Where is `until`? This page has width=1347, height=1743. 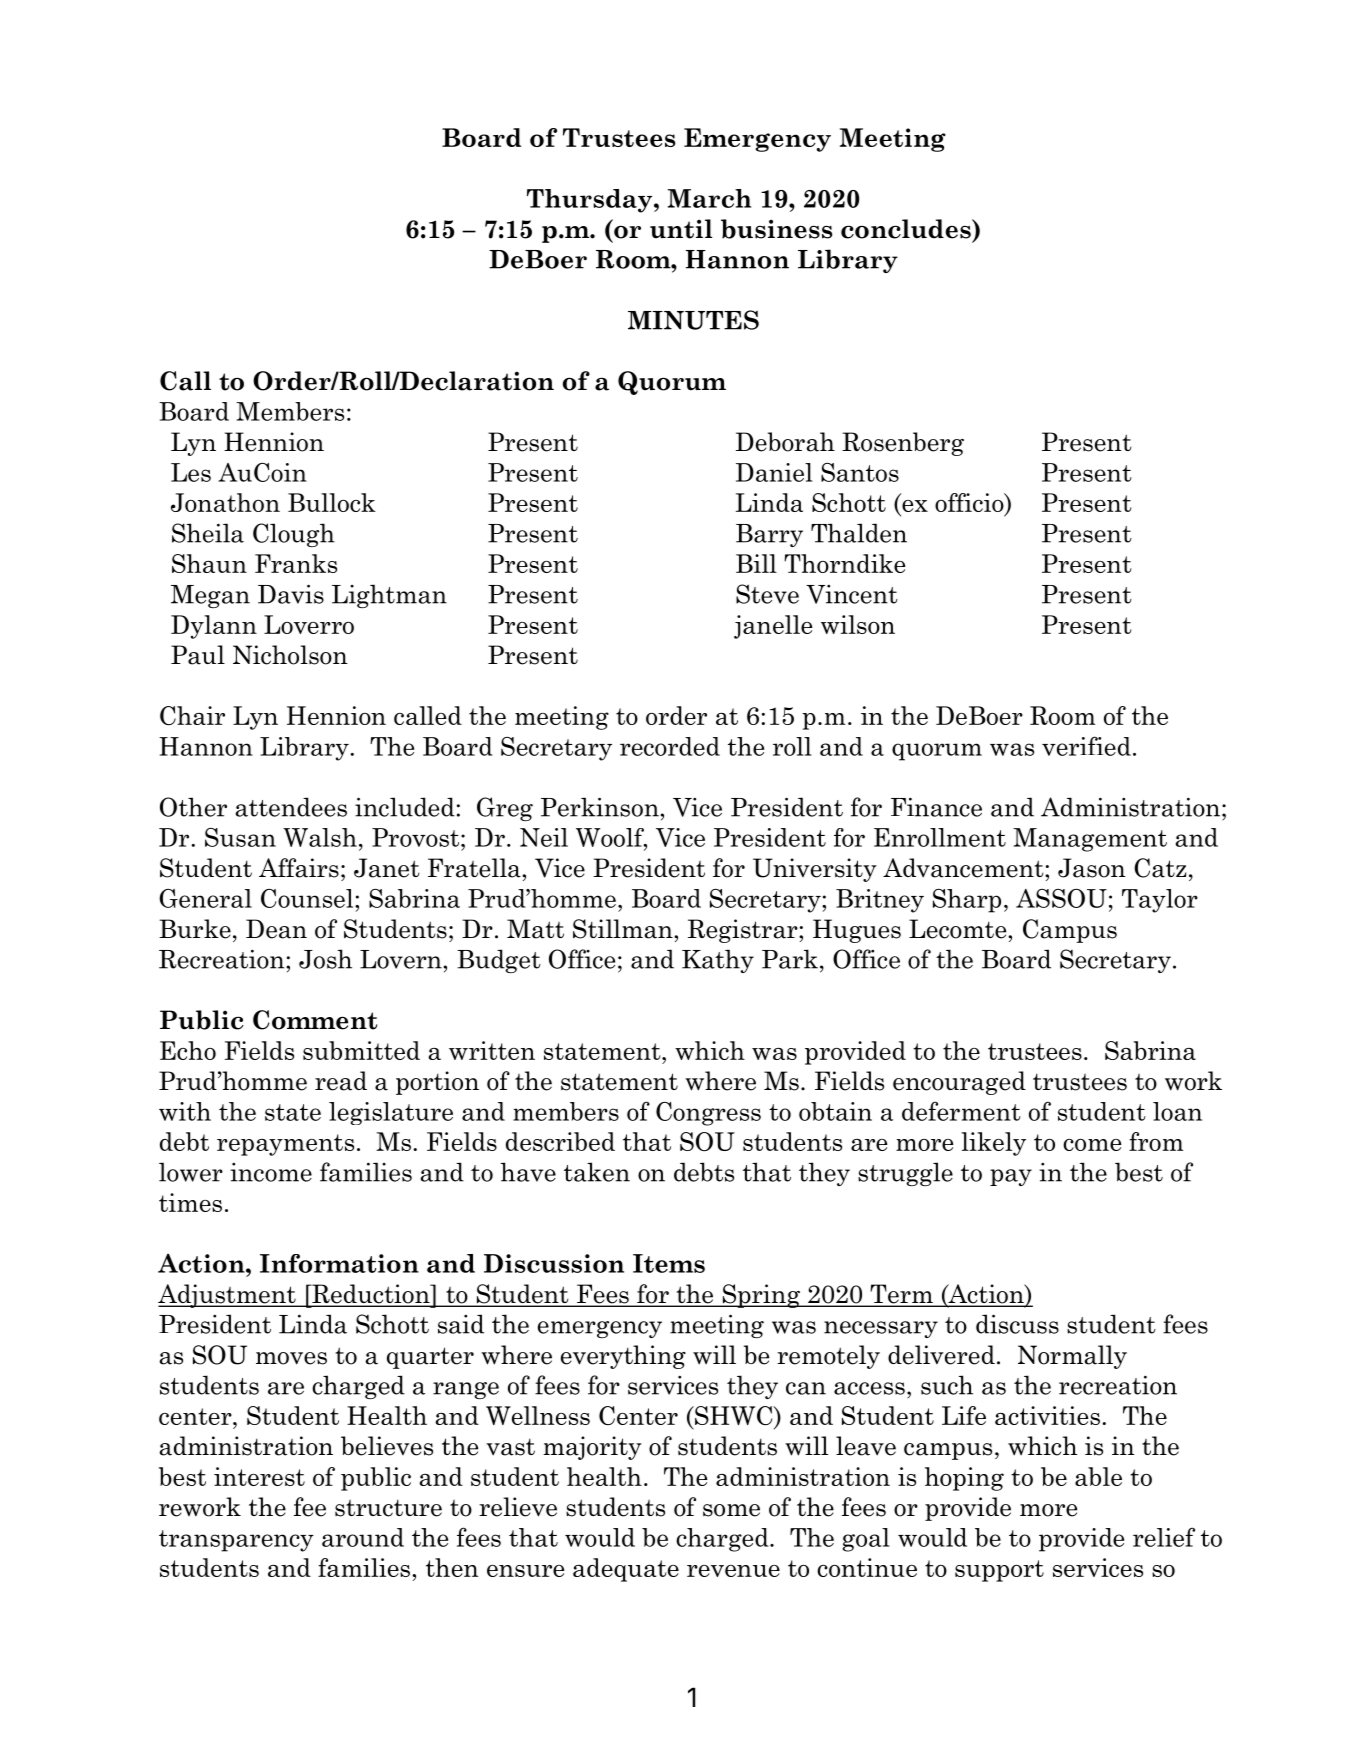
until is located at coordinates (681, 229).
